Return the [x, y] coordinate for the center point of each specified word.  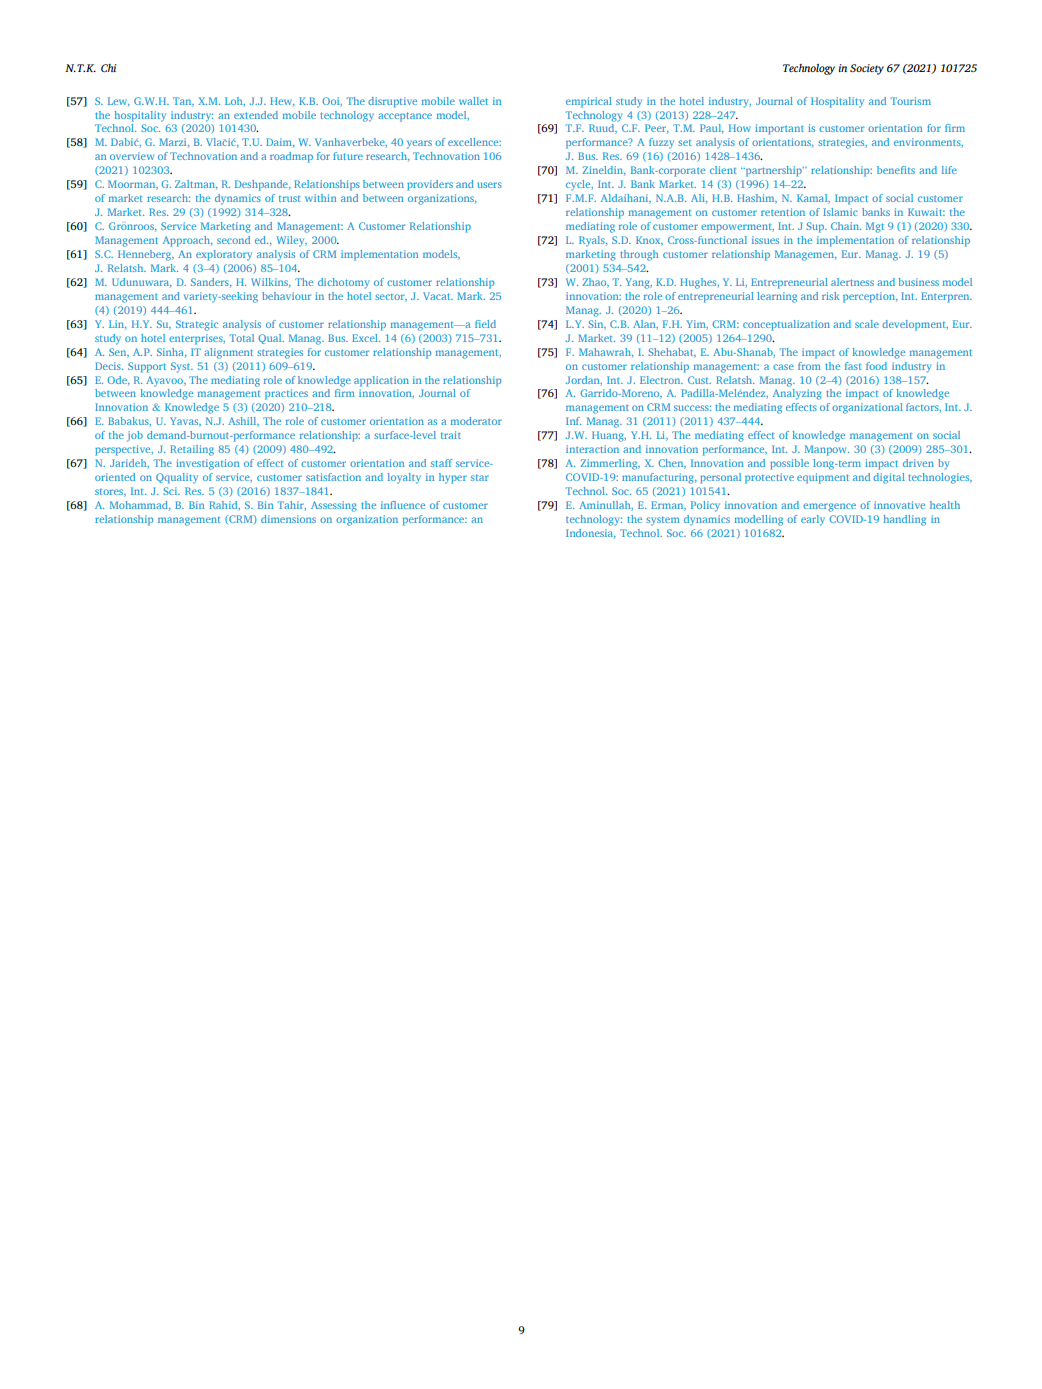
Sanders [211, 283]
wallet [473, 101]
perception [870, 297]
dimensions [288, 519]
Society [867, 69]
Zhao [596, 283]
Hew [282, 102]
